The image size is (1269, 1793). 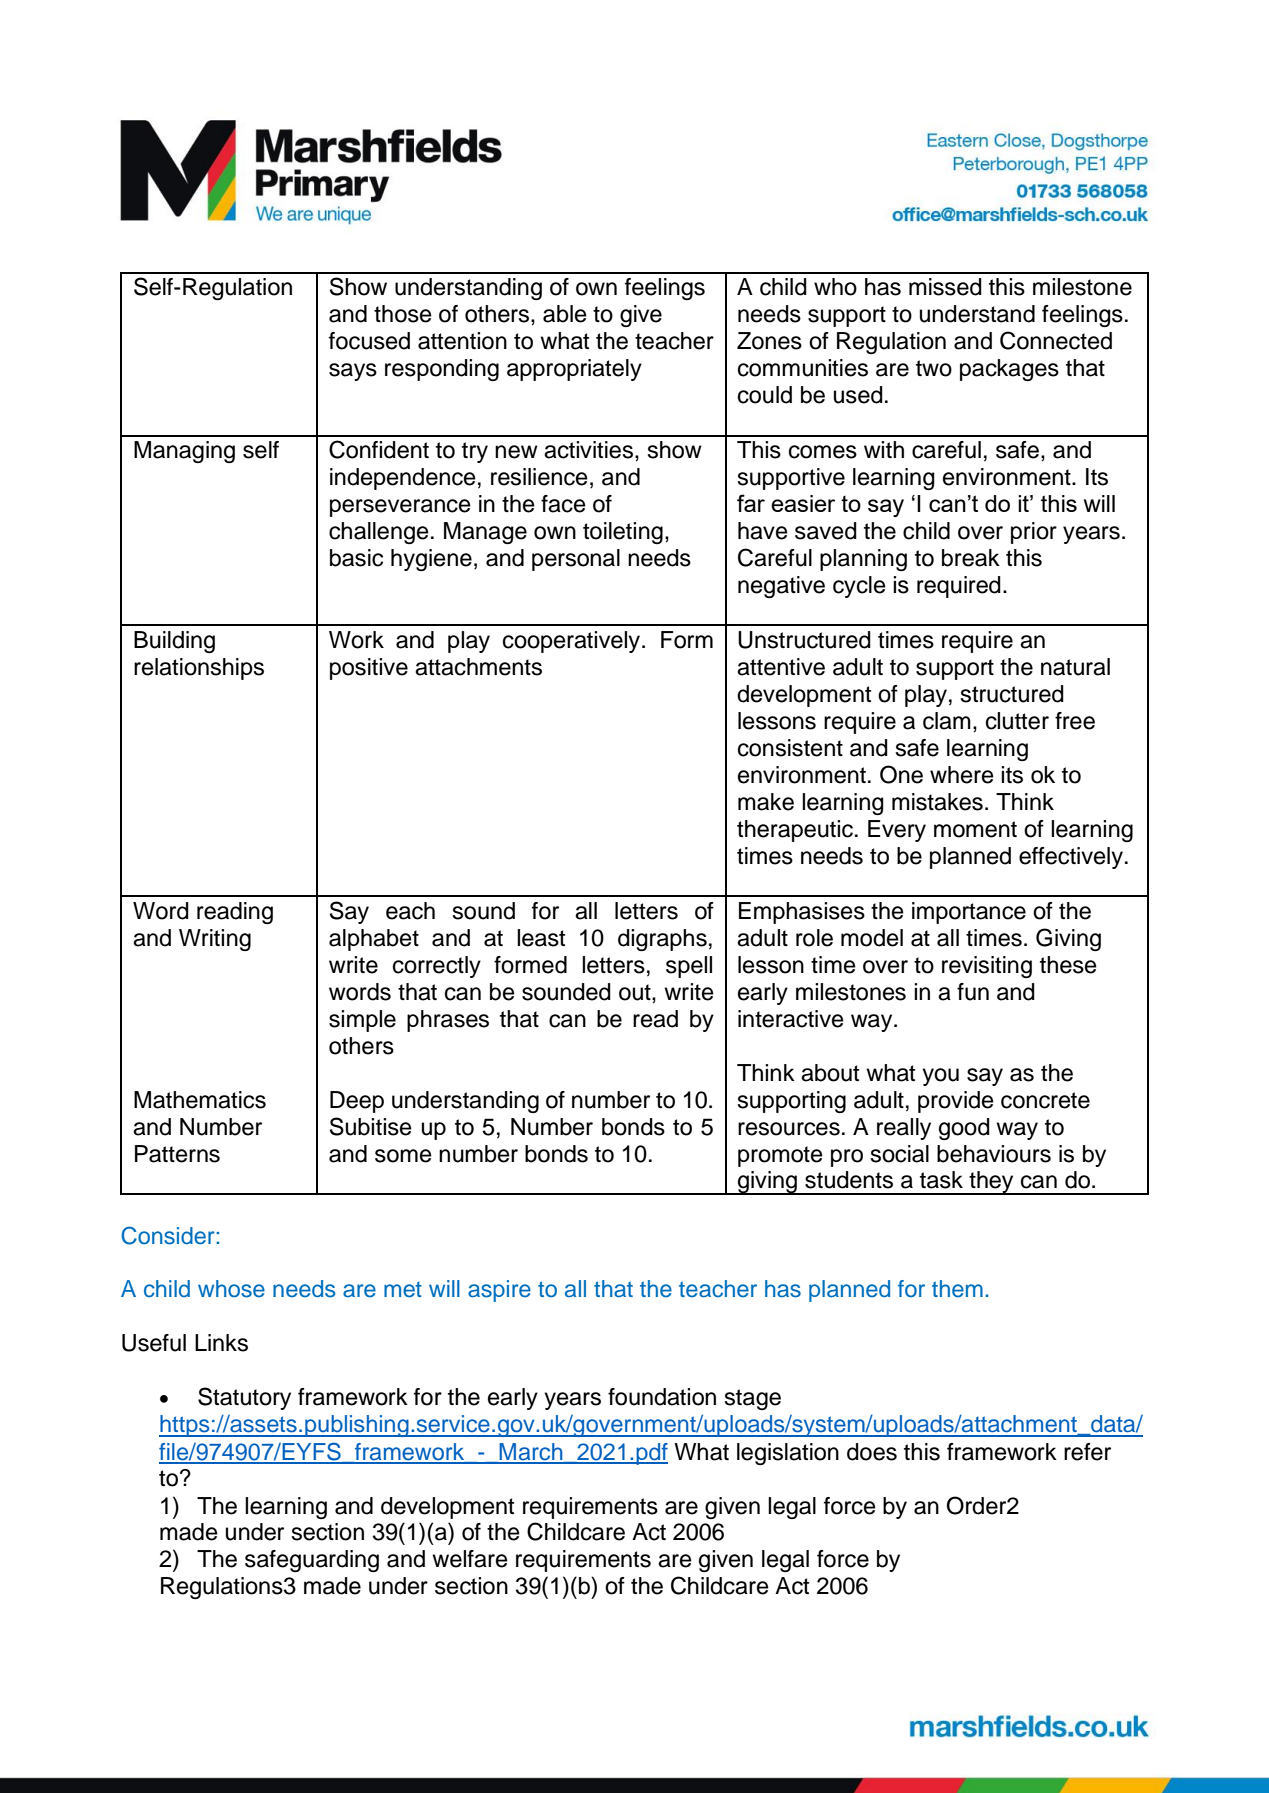 What do you see at coordinates (945, 287) in the screenshot?
I see `missed` at bounding box center [945, 287].
